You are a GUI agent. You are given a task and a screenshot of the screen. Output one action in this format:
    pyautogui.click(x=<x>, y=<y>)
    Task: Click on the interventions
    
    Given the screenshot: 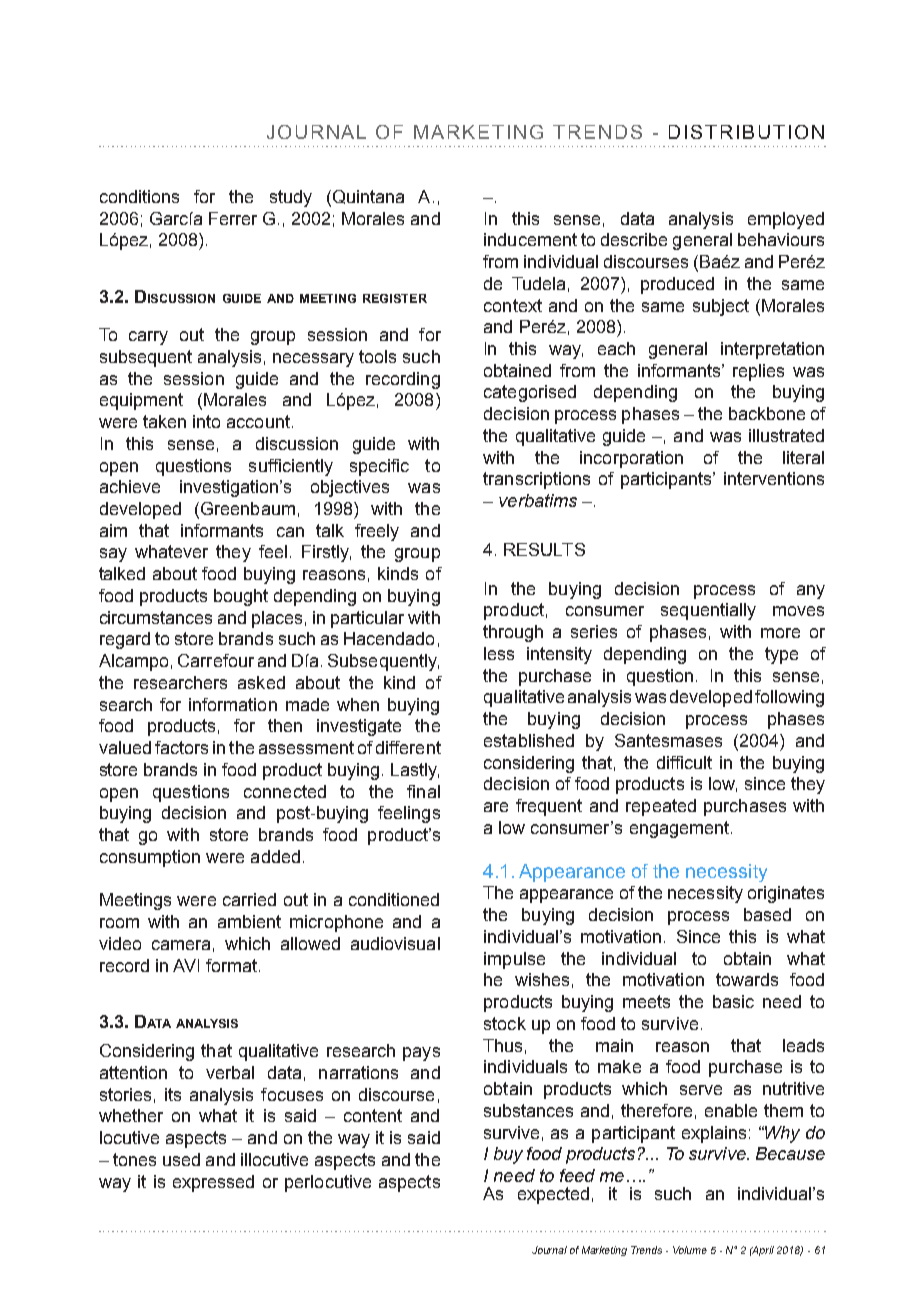 What is the action you would take?
    pyautogui.click(x=774, y=478)
